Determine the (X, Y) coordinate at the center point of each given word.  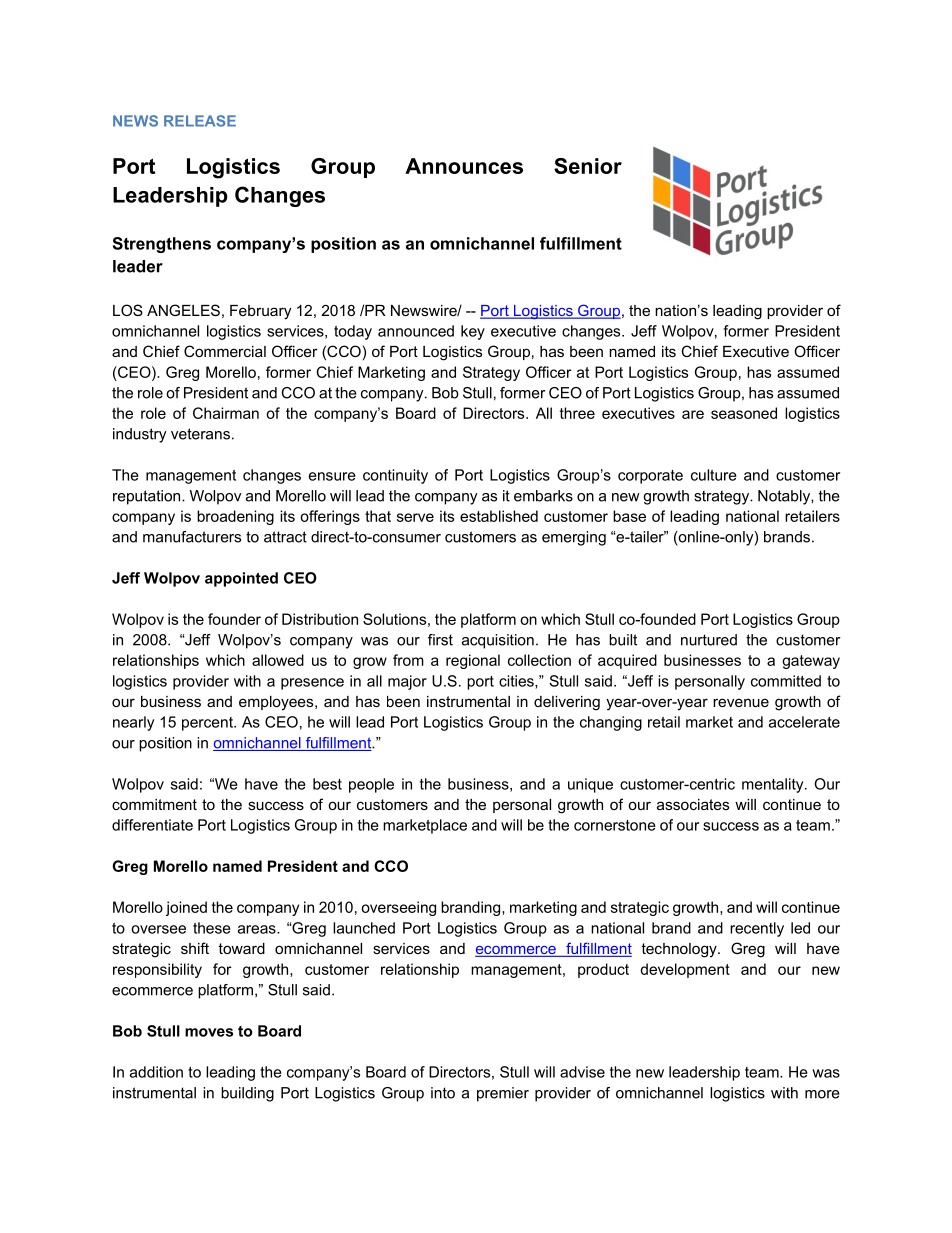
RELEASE (200, 121)
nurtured (709, 640)
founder (234, 619)
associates (693, 804)
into (443, 1093)
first (440, 640)
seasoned (744, 413)
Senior (588, 166)
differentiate (152, 825)
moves (209, 1032)
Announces (464, 166)
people (371, 785)
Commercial (225, 351)
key (473, 332)
